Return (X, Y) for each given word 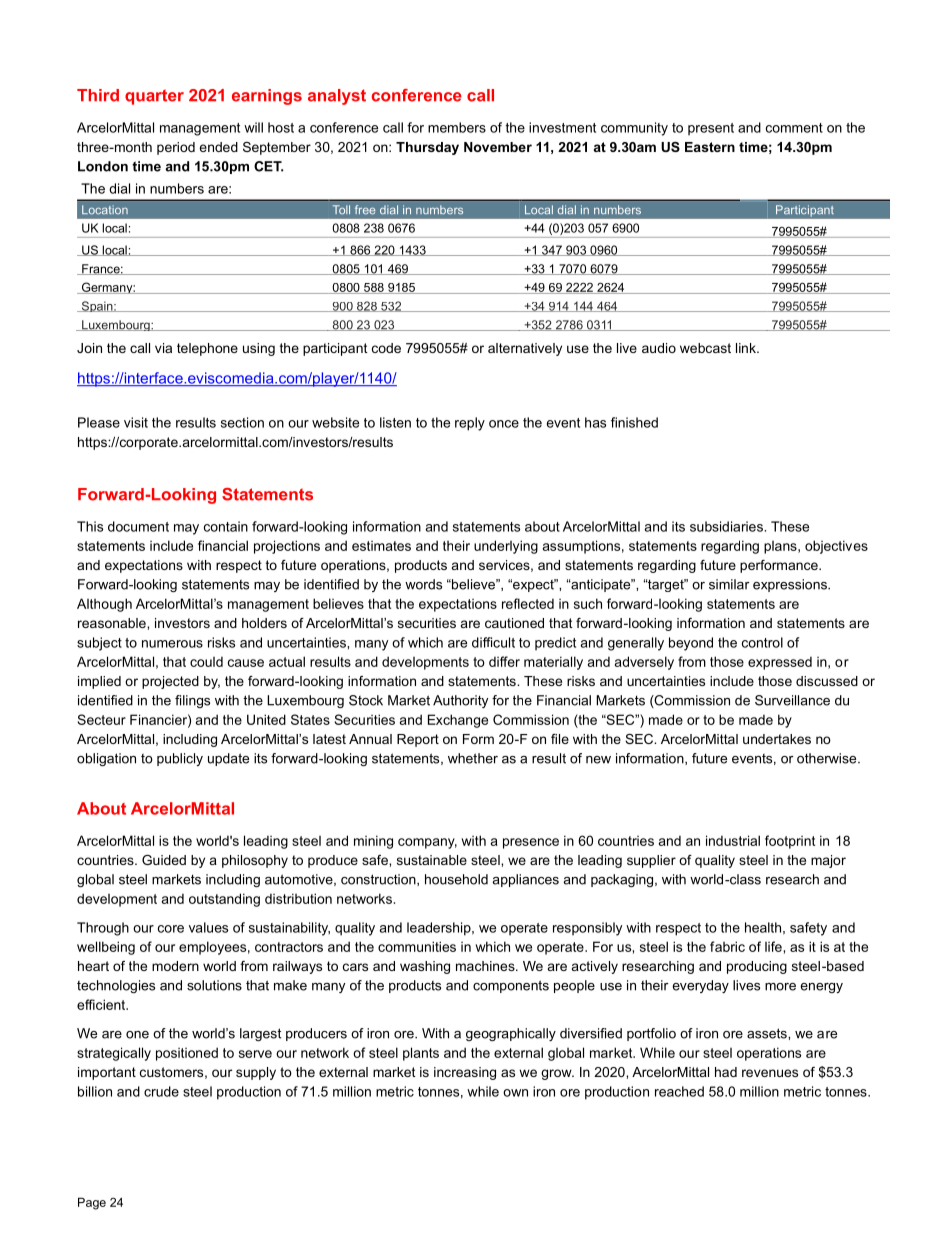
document (138, 526)
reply (470, 424)
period (176, 148)
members (457, 127)
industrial (733, 840)
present (711, 129)
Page (92, 1203)
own (515, 1093)
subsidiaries (727, 526)
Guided (164, 860)
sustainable (432, 860)
